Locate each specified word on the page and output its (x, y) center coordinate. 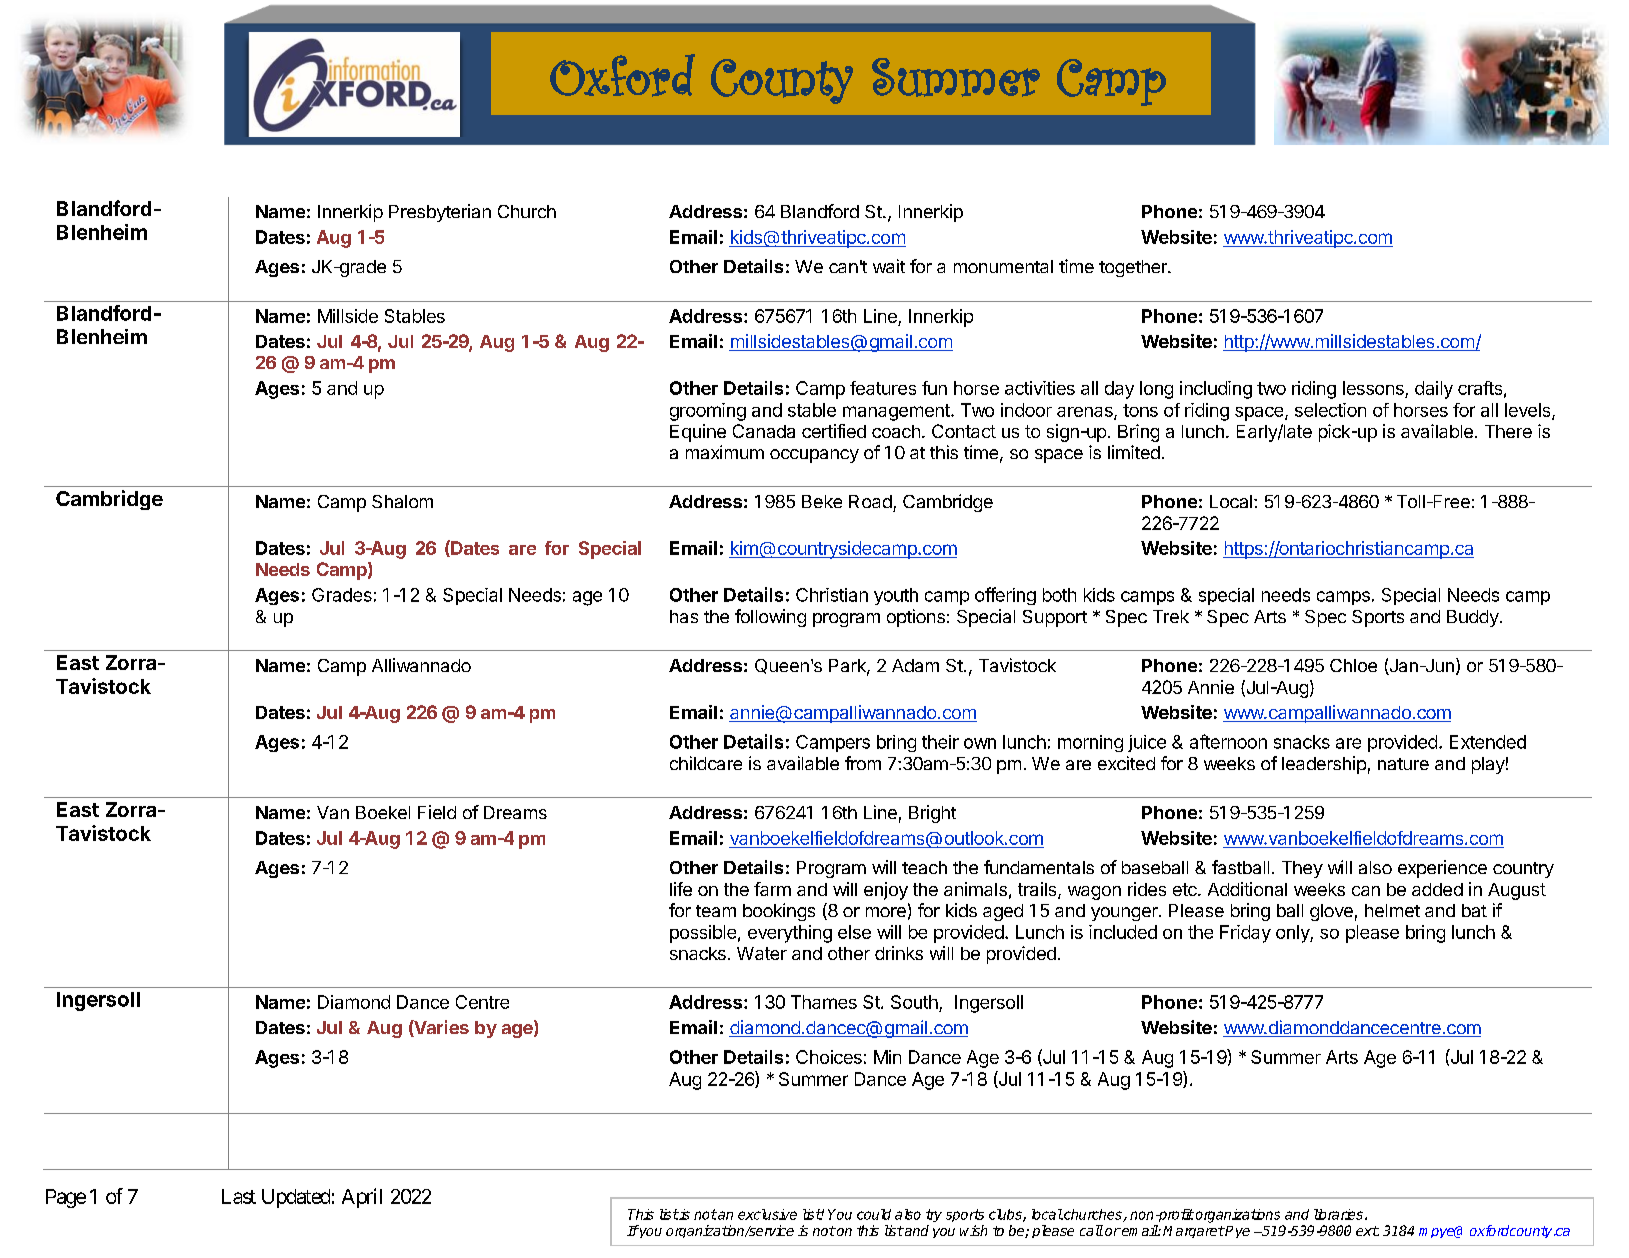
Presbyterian (440, 213)
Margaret (1194, 1232)
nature (1403, 764)
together (1134, 268)
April (362, 1198)
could (874, 1214)
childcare (706, 763)
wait (889, 266)
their (940, 742)
